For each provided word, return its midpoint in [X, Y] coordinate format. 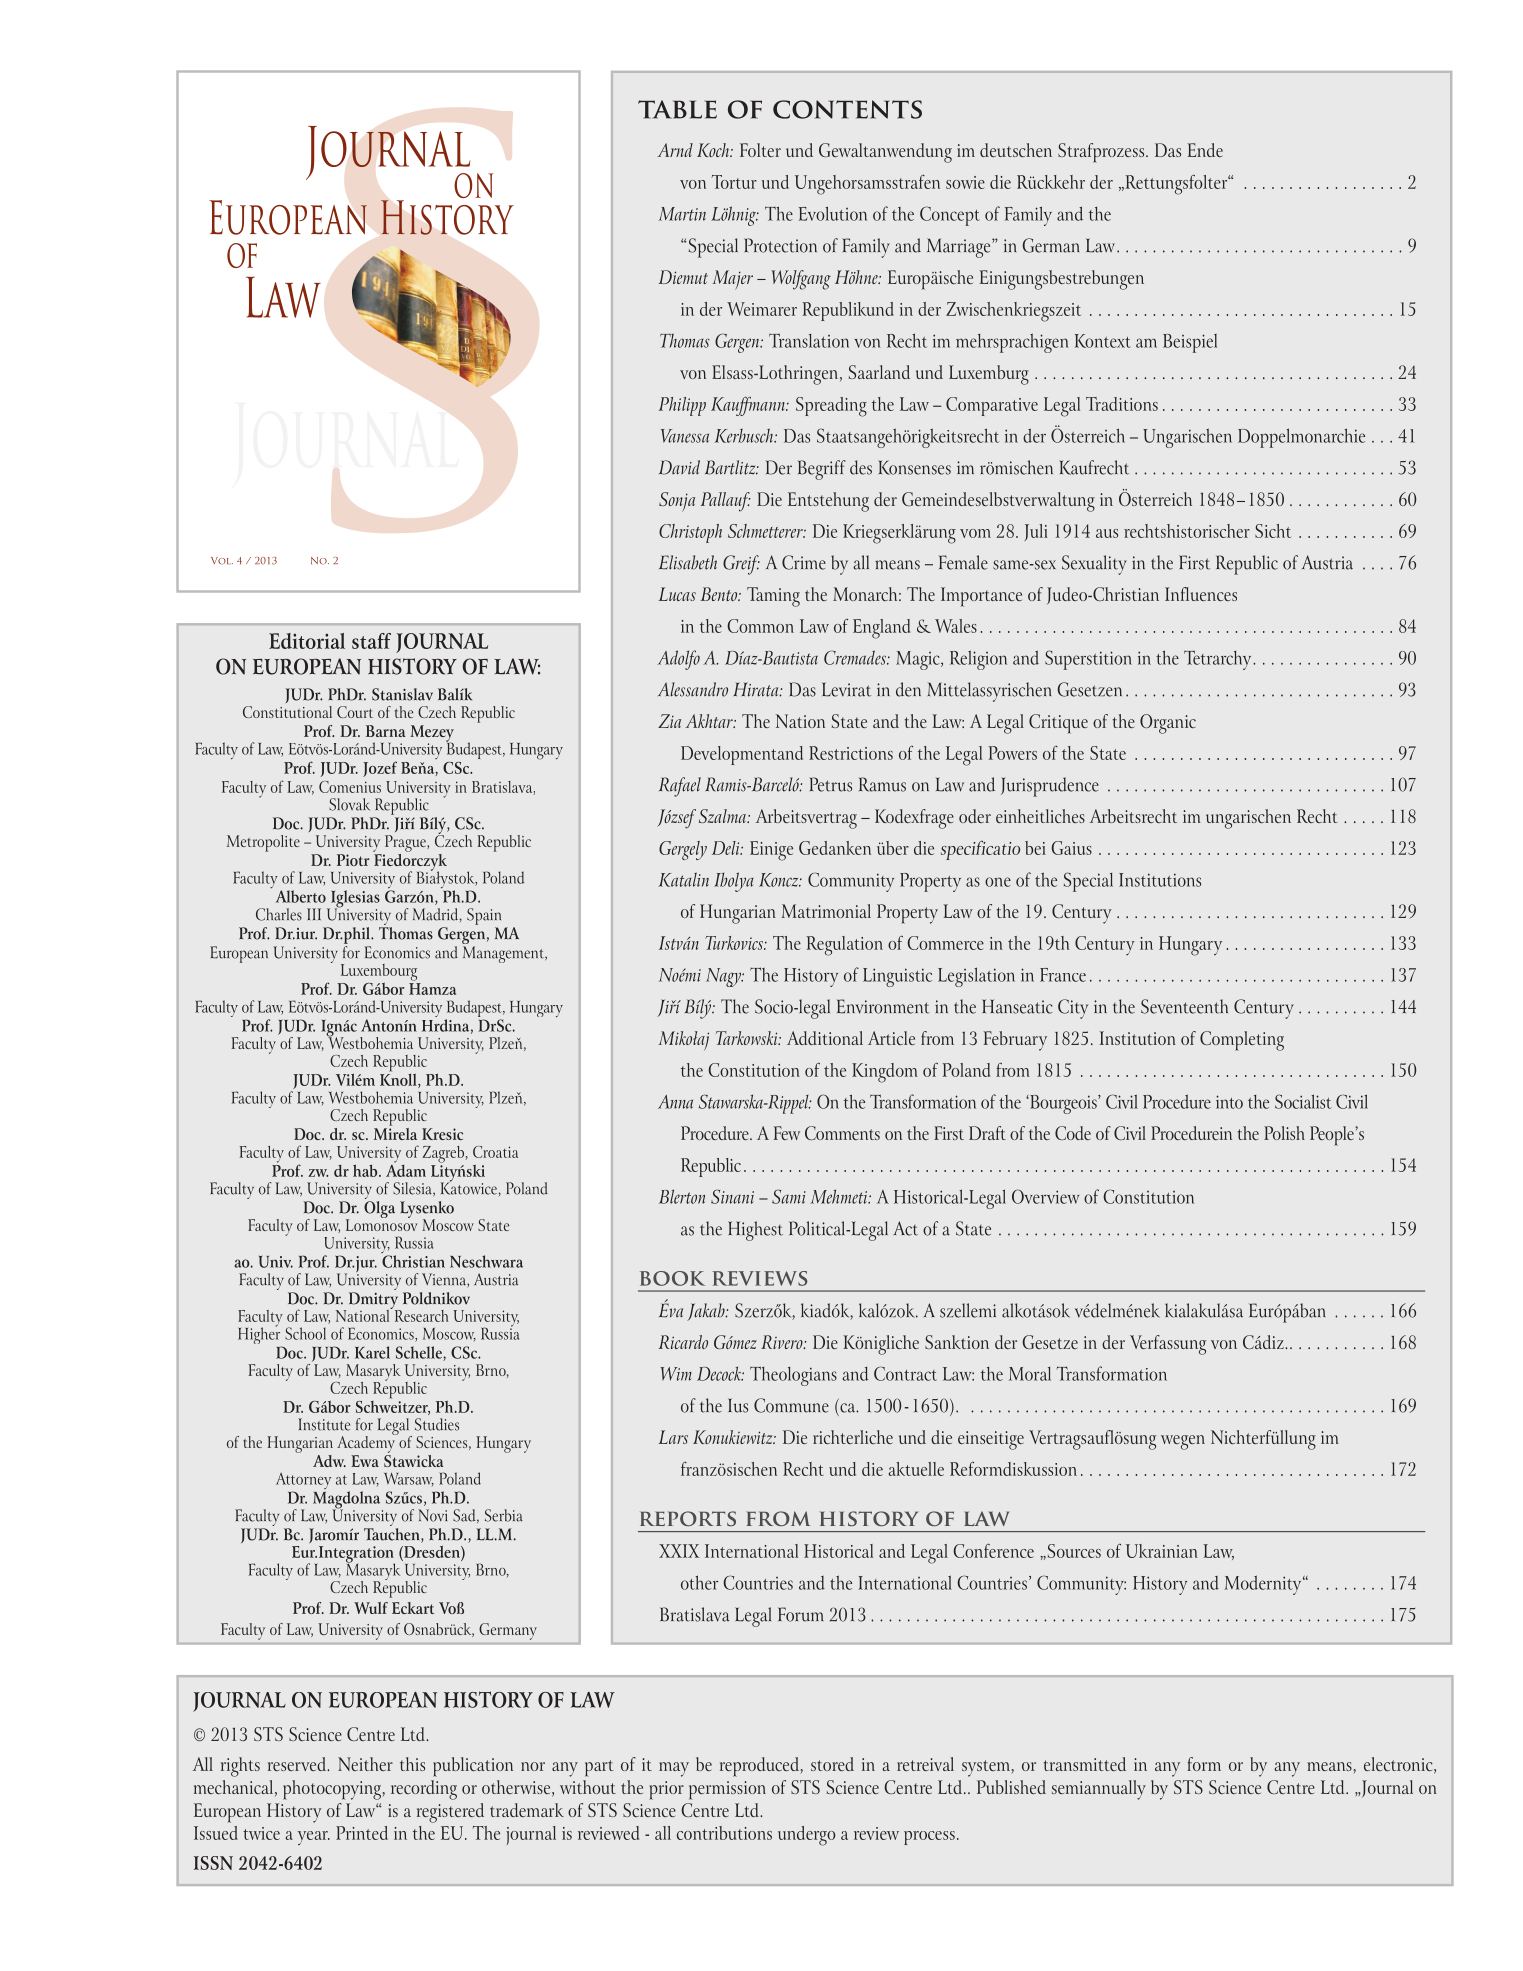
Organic [1168, 724]
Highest [755, 1231]
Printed [362, 1833]
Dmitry [375, 1301]
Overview [1045, 1196]
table [677, 109]
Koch [714, 150]
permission [727, 1790]
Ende [1205, 150]
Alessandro [693, 689]
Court [355, 712]
